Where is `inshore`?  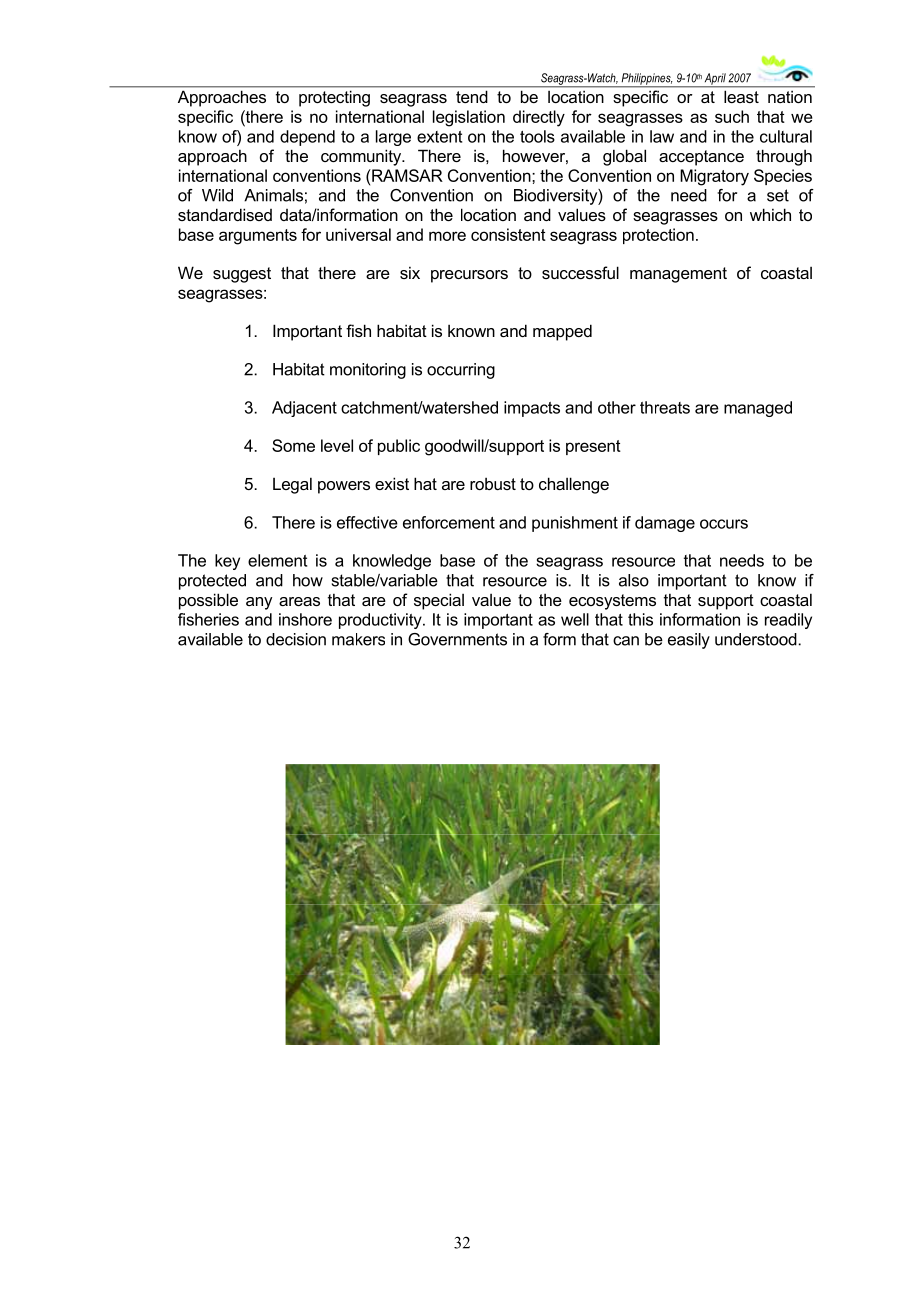 inshore is located at coordinates (305, 619).
